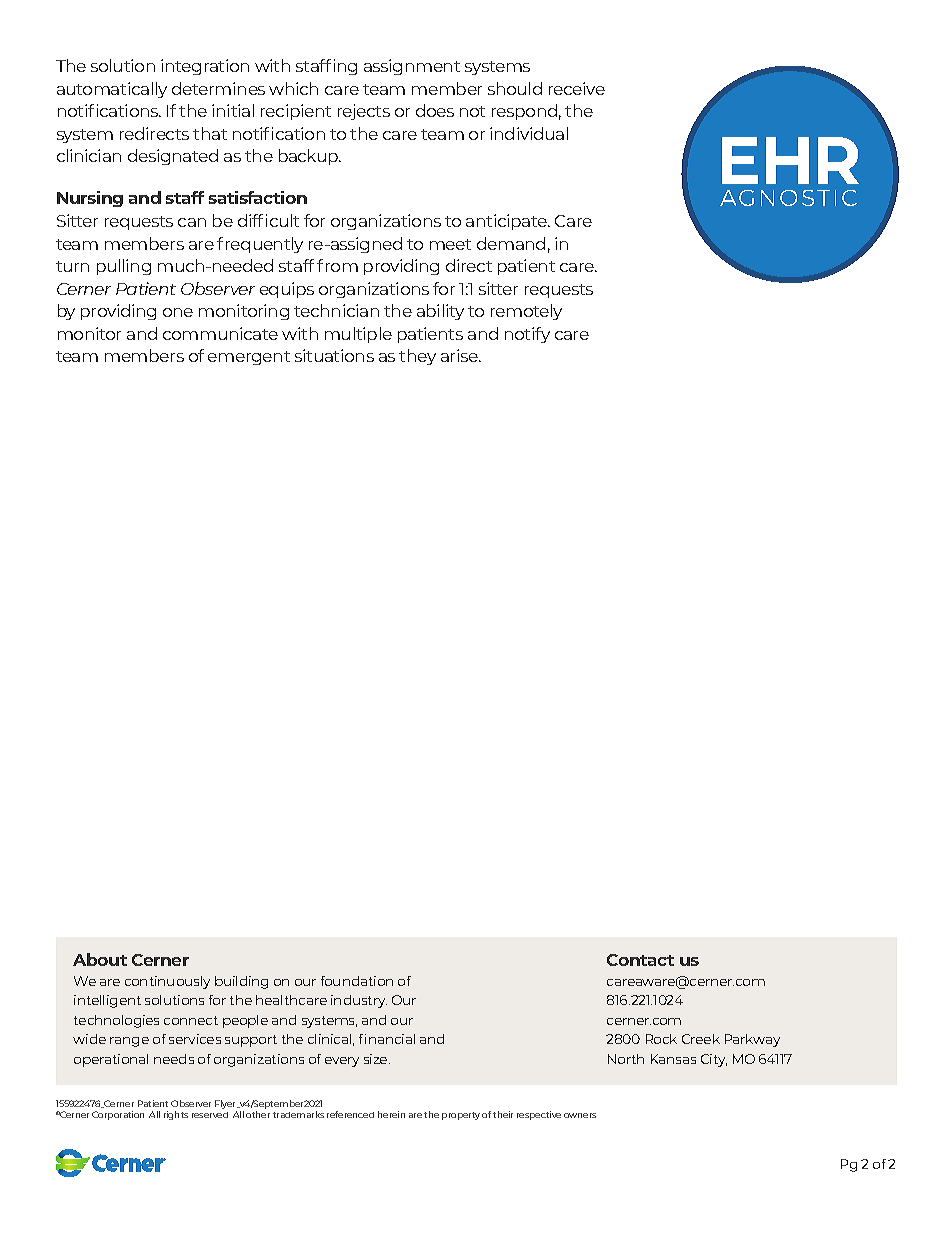  I want to click on automatically, so click(112, 90).
